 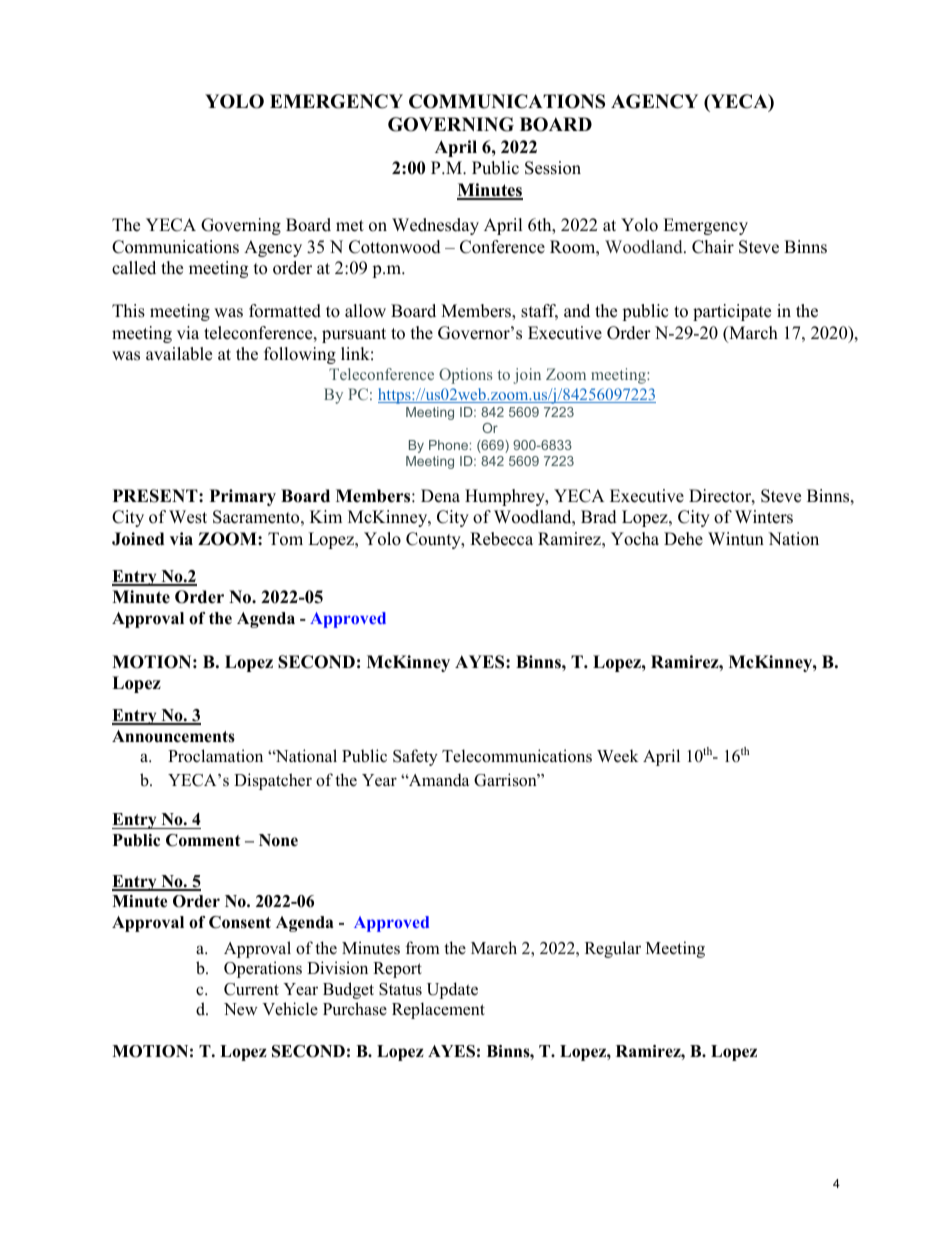 What do you see at coordinates (440, 496) in the screenshot?
I see `Dena` at bounding box center [440, 496].
